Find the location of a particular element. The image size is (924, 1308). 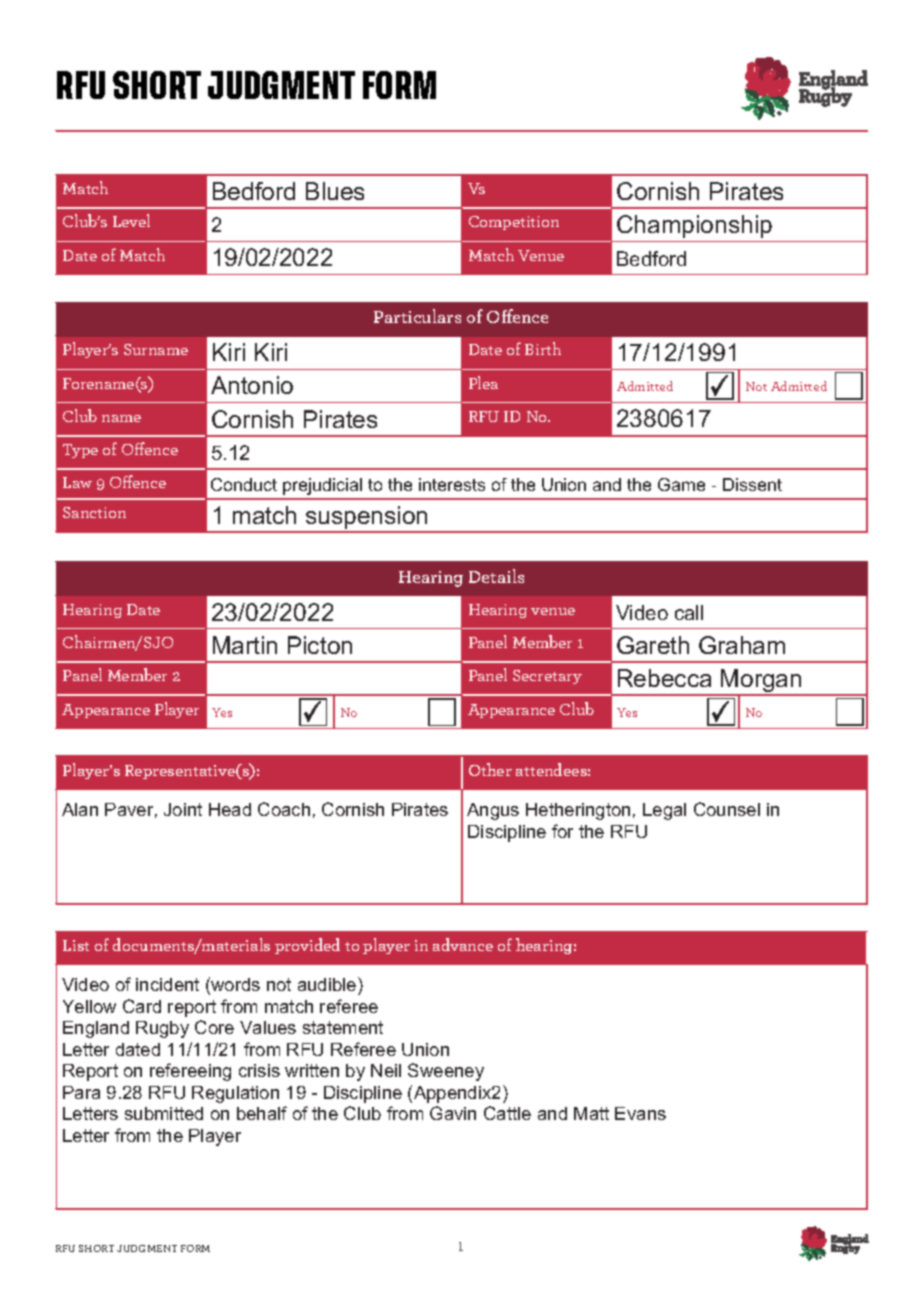

Angus is located at coordinates (493, 811).
